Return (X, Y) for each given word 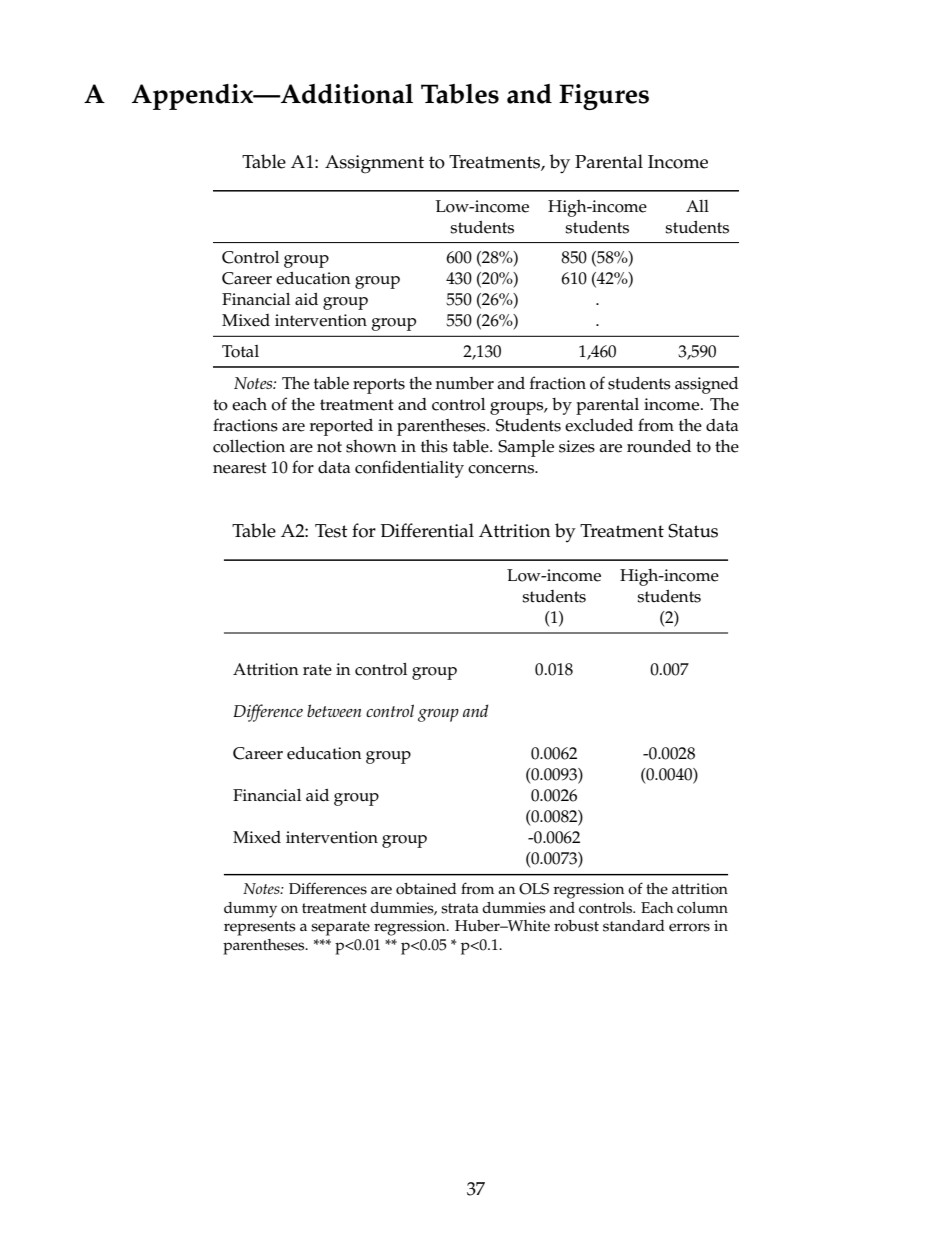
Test (331, 531)
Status (693, 531)
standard (634, 926)
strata (460, 908)
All (697, 206)
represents (260, 928)
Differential (427, 530)
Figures (604, 97)
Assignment (374, 164)
